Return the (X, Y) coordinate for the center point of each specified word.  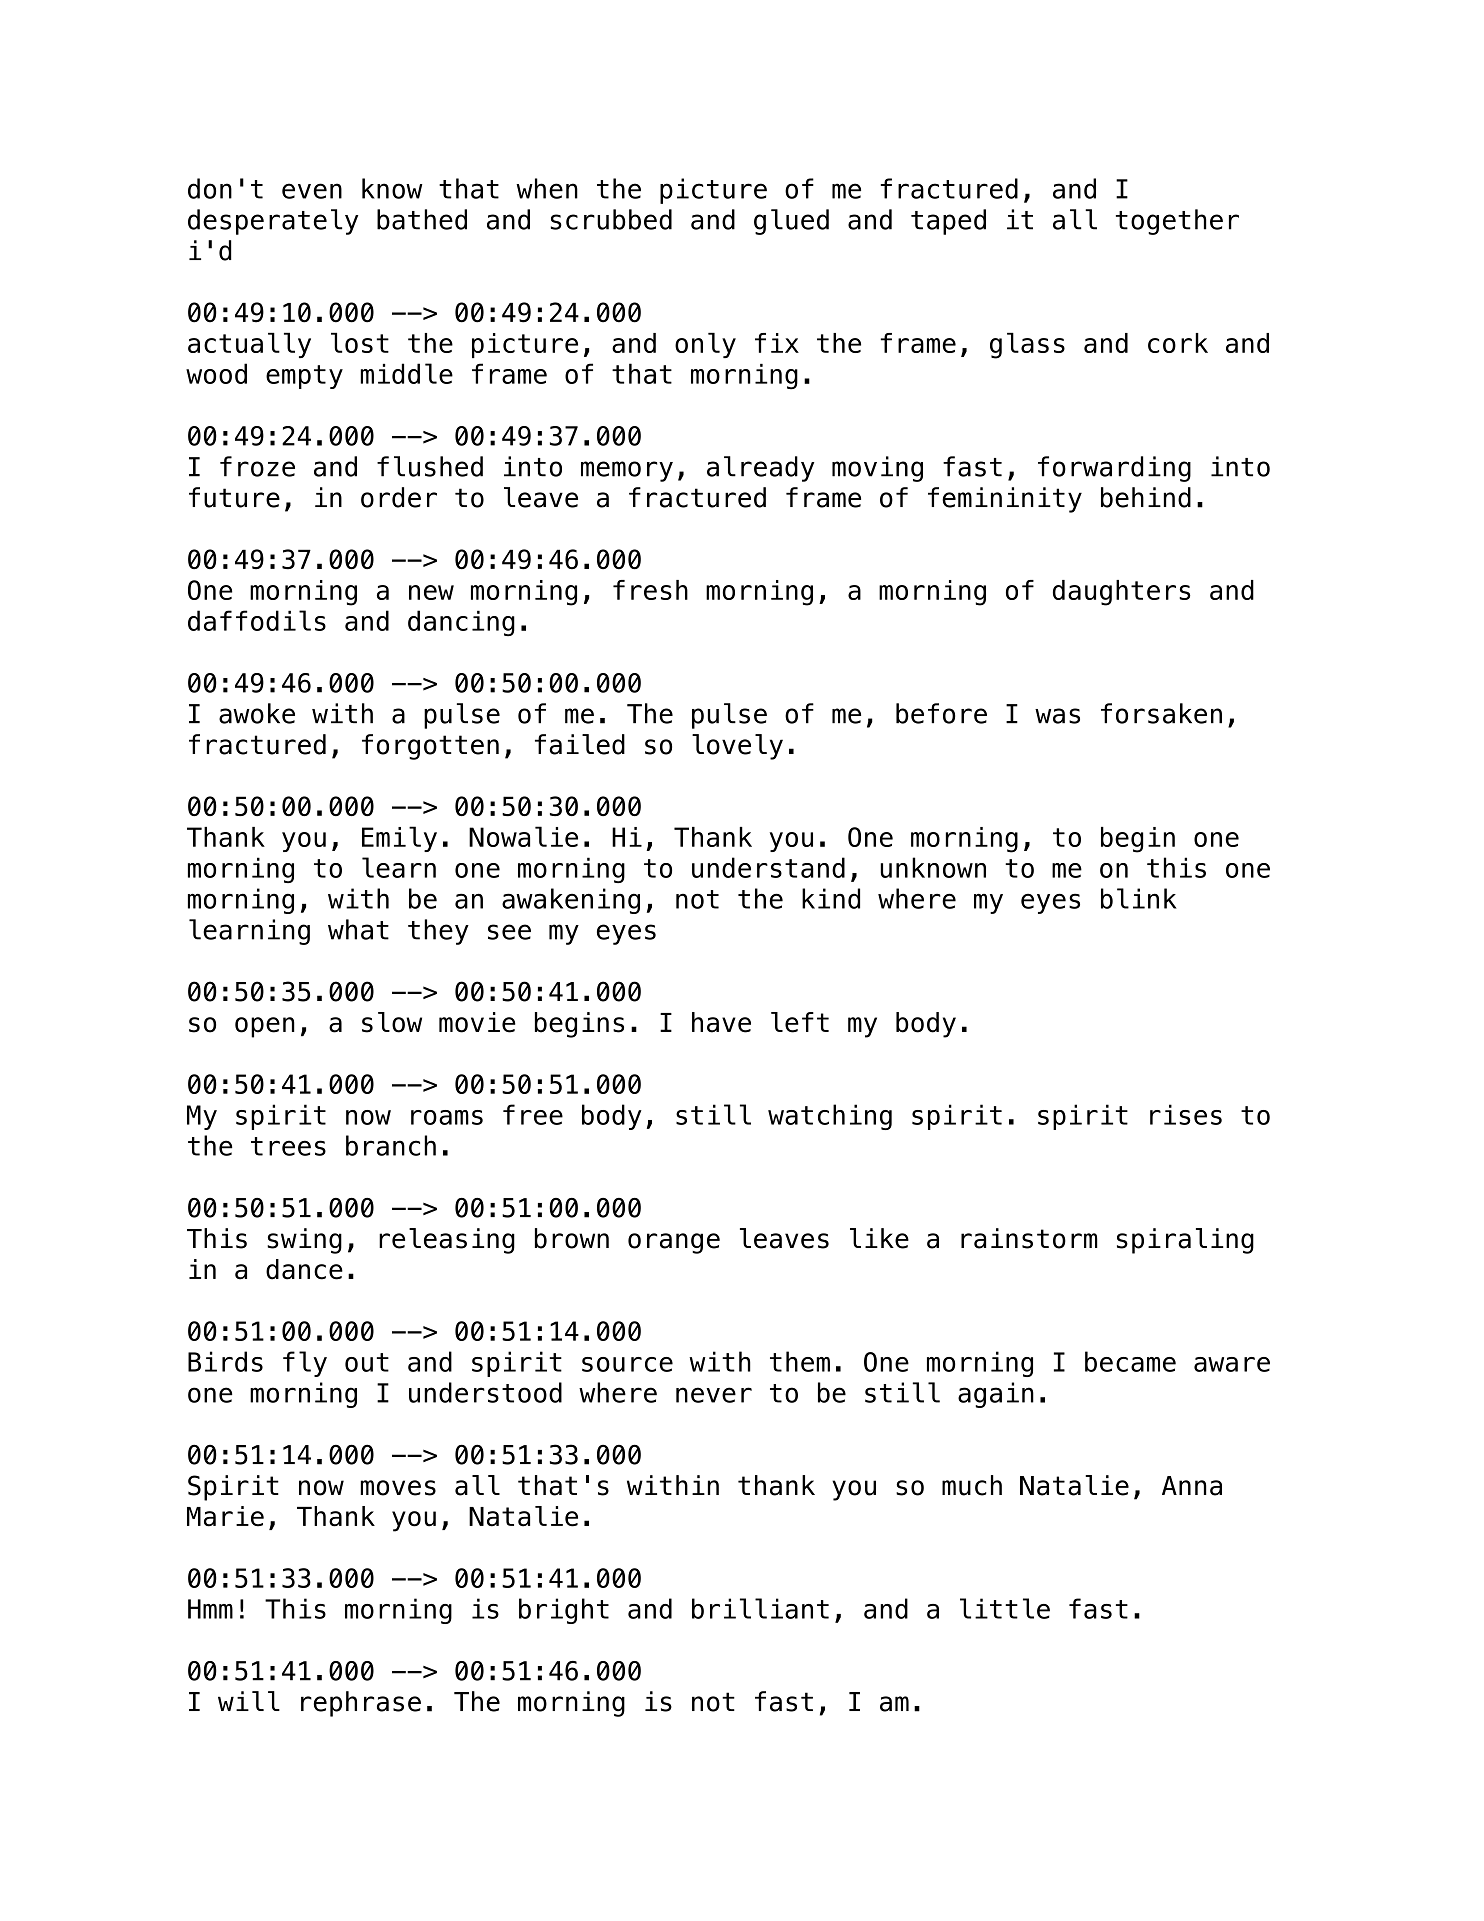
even (312, 191)
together (1177, 222)
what (358, 929)
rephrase (361, 1704)
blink (1139, 898)
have (721, 1022)
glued (791, 222)
